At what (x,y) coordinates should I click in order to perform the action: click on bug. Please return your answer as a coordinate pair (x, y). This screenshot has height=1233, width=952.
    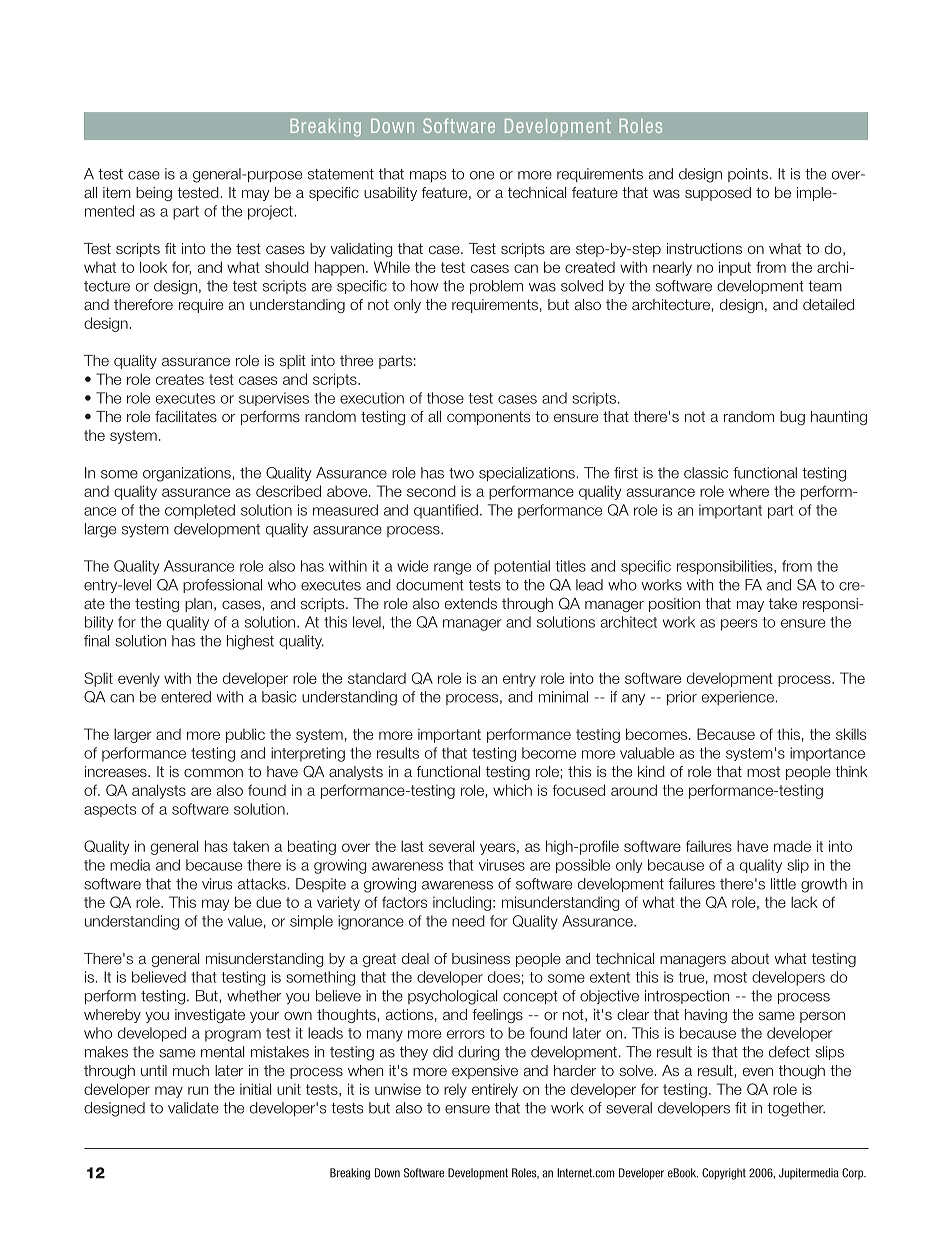
    Looking at the image, I should click on (792, 418).
